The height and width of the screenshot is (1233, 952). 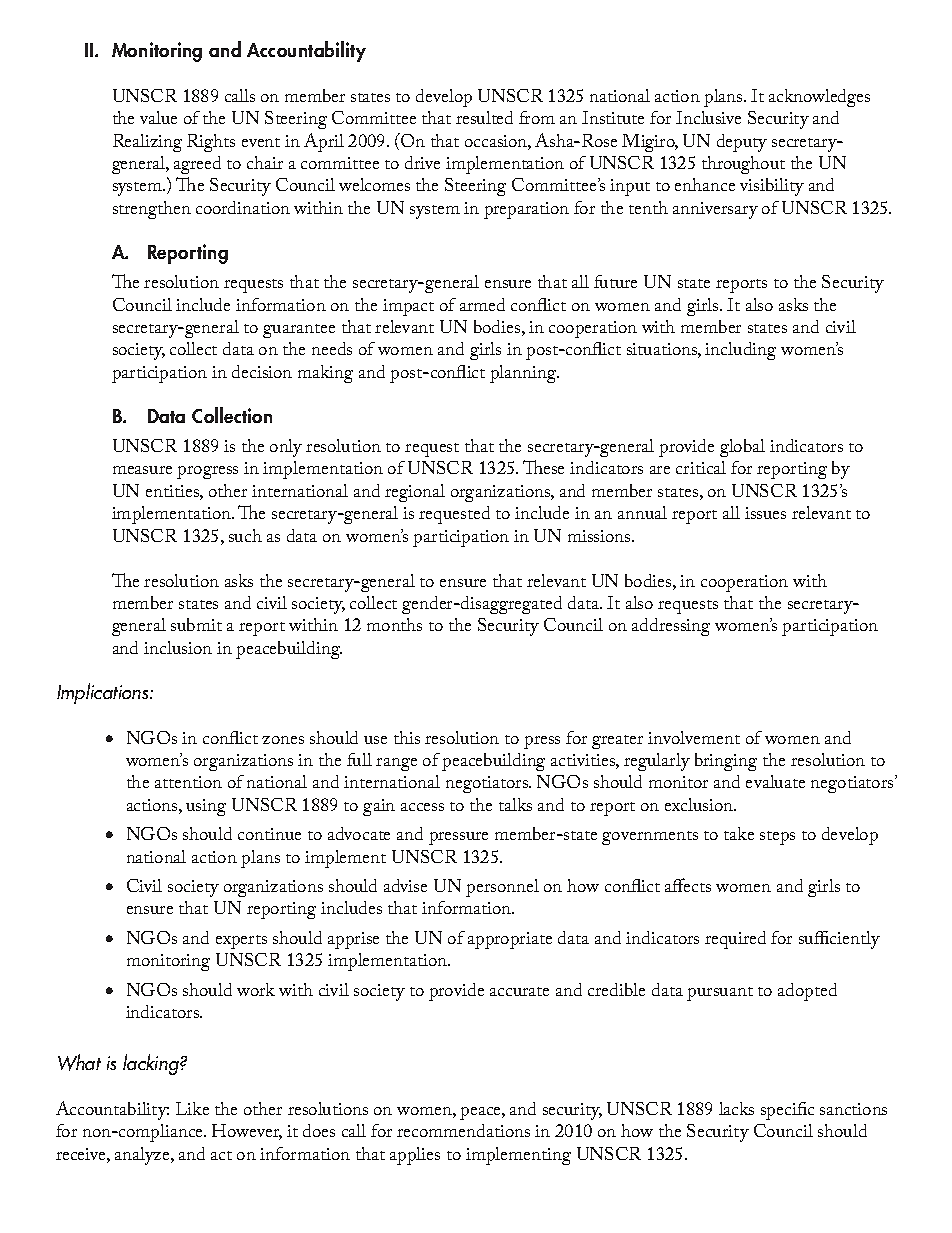 I want to click on value, so click(x=158, y=117).
